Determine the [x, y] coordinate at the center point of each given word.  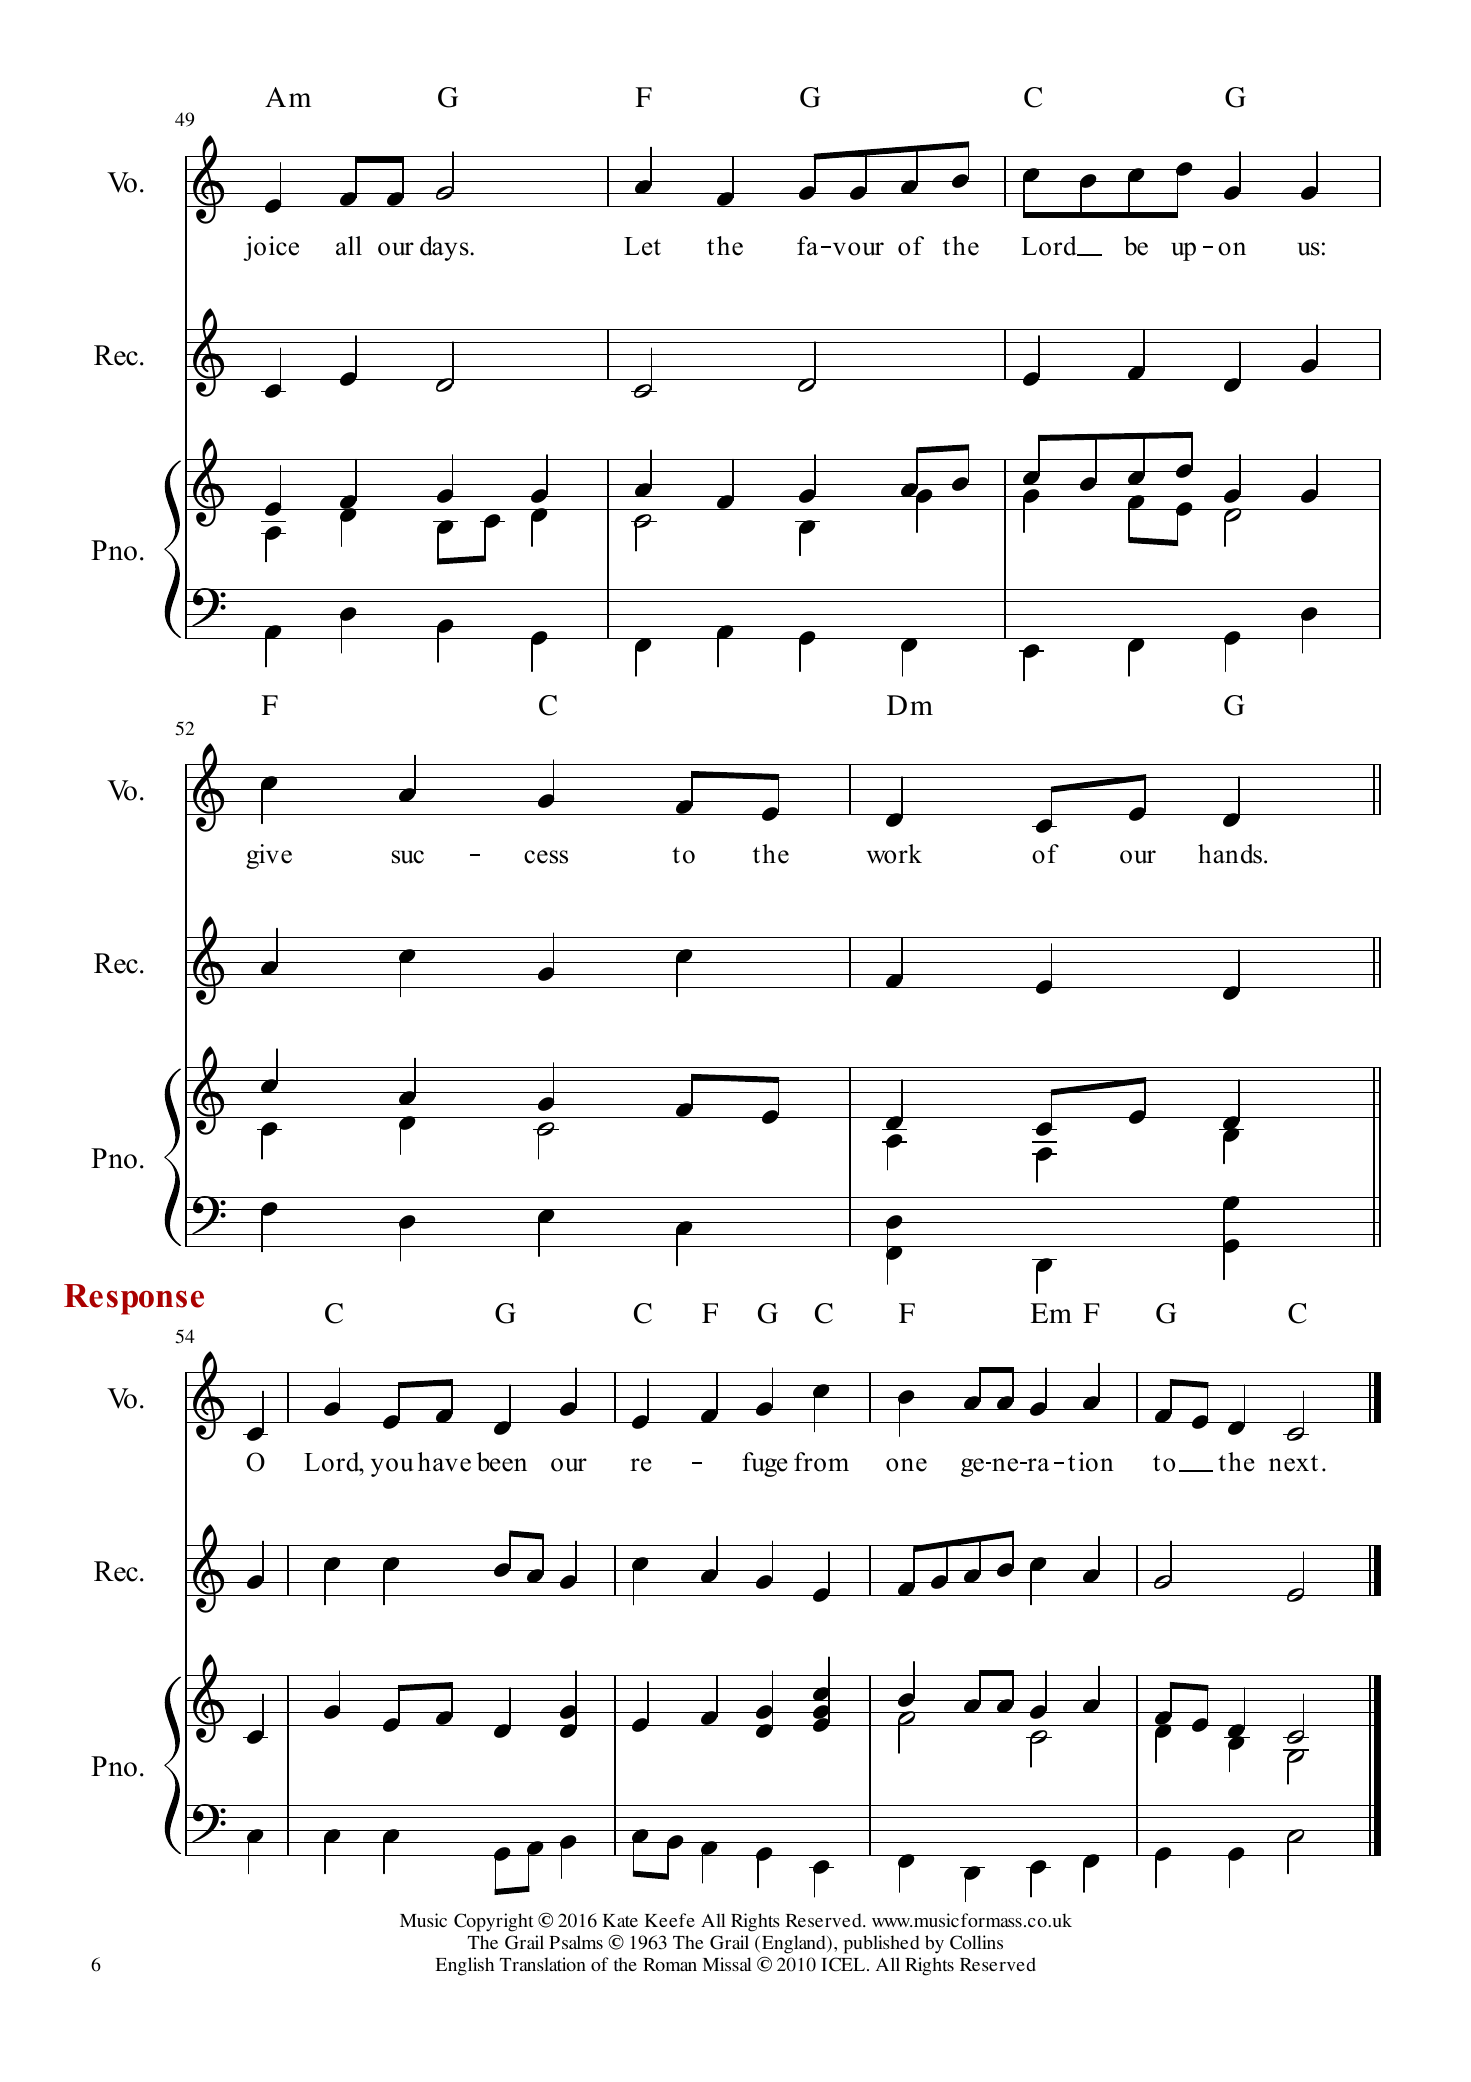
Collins [976, 1942]
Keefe [670, 1920]
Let [642, 246]
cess [546, 857]
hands [1231, 854]
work [894, 854]
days [445, 248]
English [465, 1966]
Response [134, 1299]
